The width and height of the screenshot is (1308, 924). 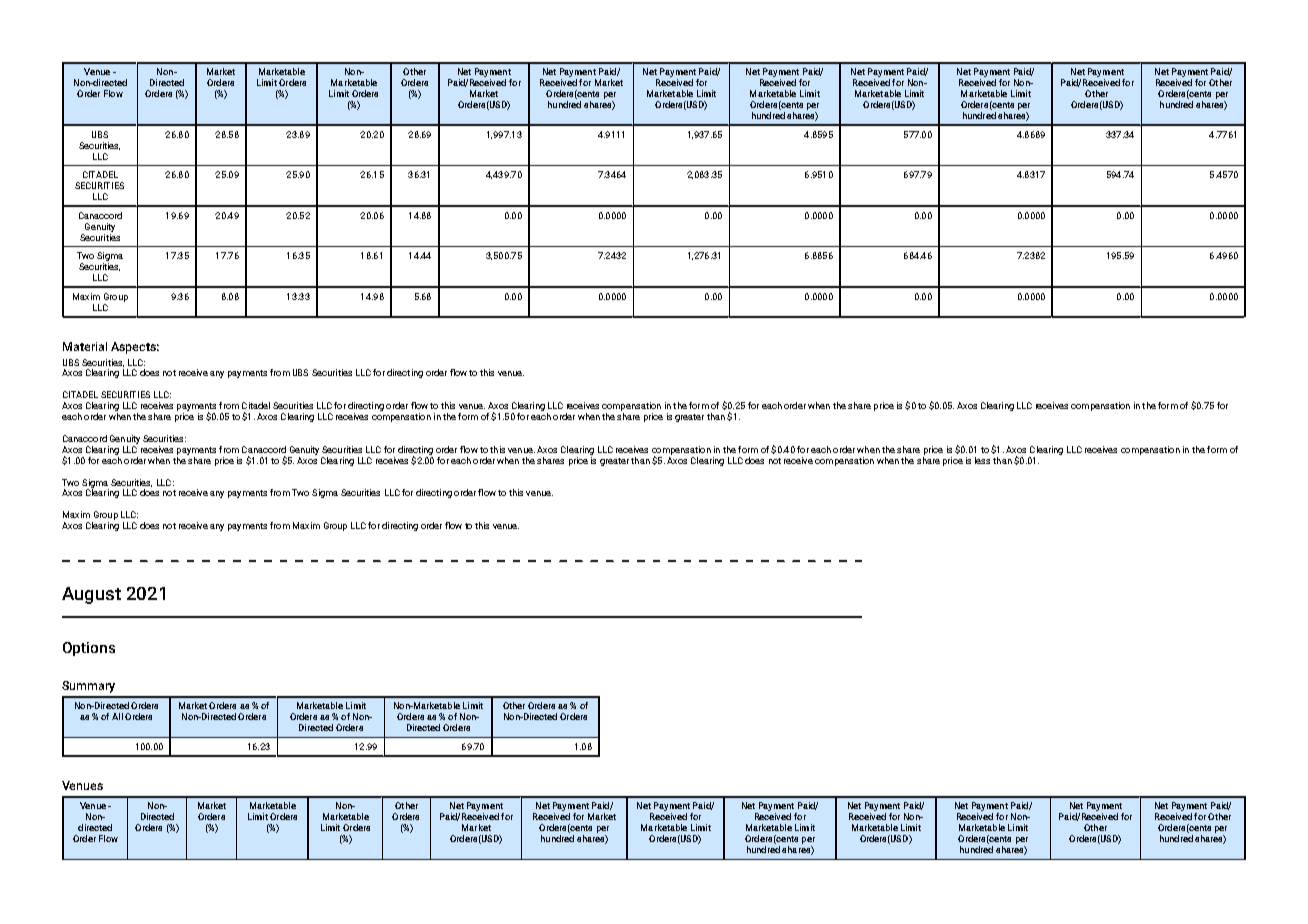 What do you see at coordinates (85, 346) in the screenshot?
I see `Material` at bounding box center [85, 346].
